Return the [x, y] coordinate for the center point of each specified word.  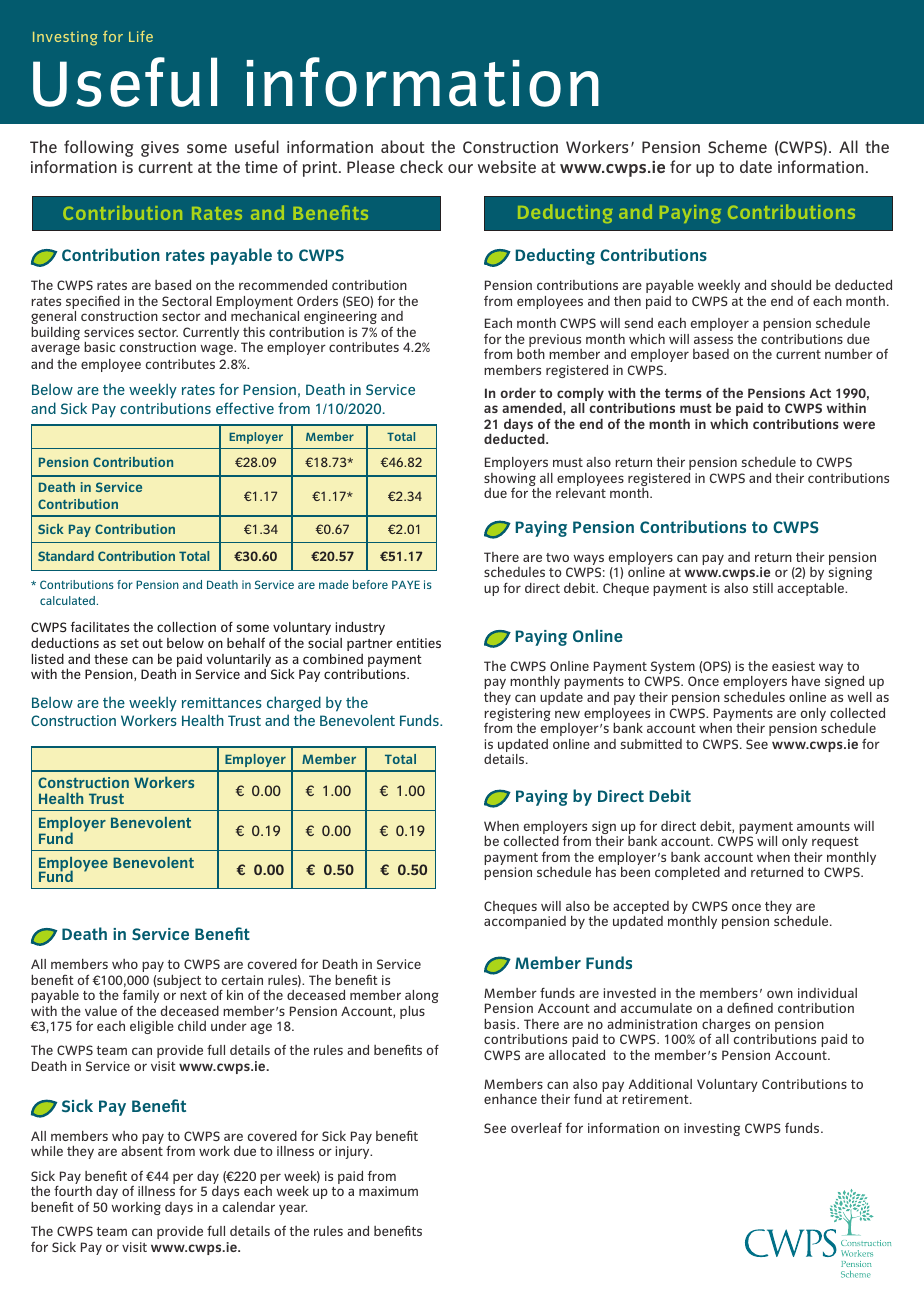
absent [142, 1151]
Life [141, 36]
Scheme [737, 147]
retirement [656, 1099]
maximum [388, 1191]
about [403, 146]
